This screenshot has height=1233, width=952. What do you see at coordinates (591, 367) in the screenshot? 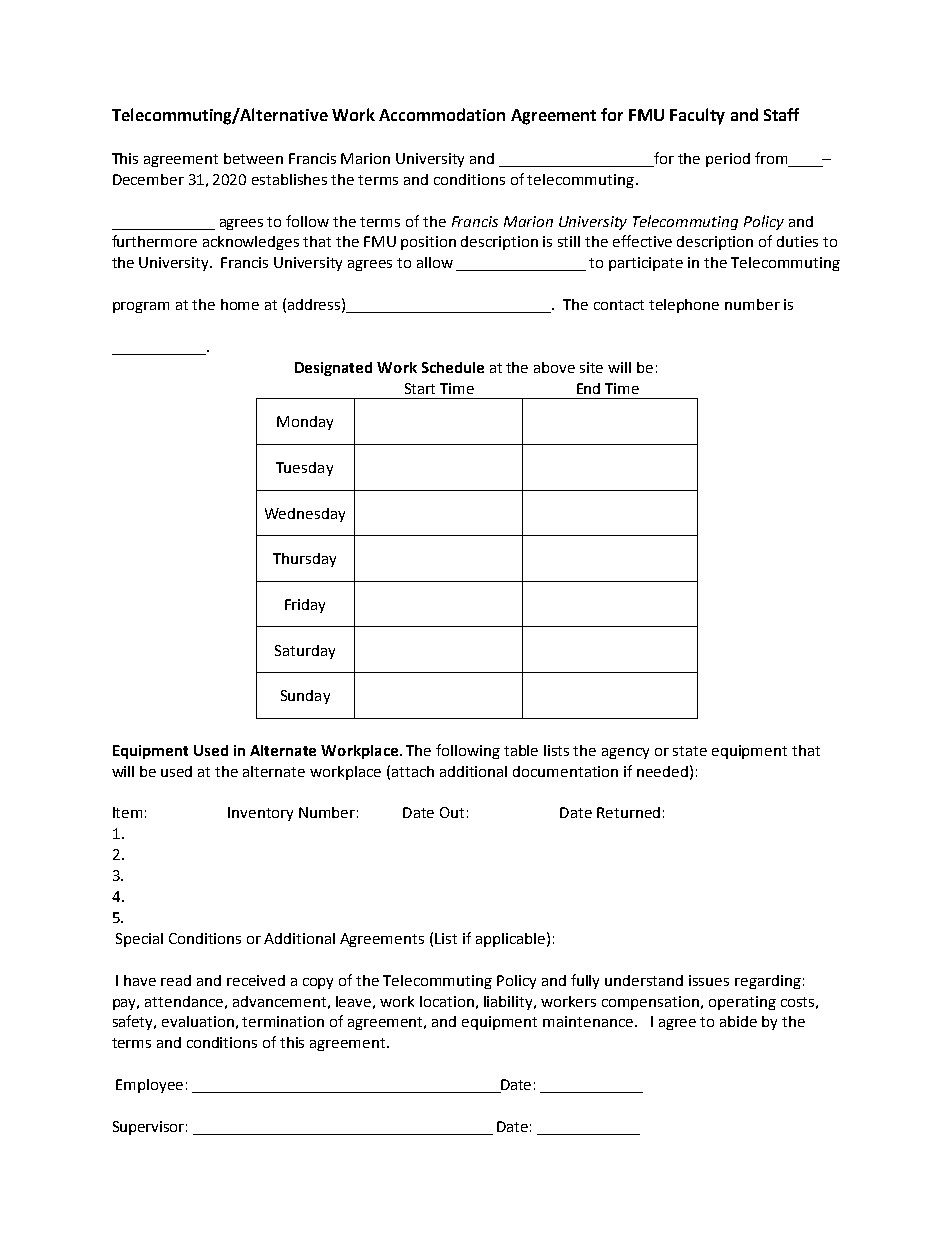
I see `site` at bounding box center [591, 367].
